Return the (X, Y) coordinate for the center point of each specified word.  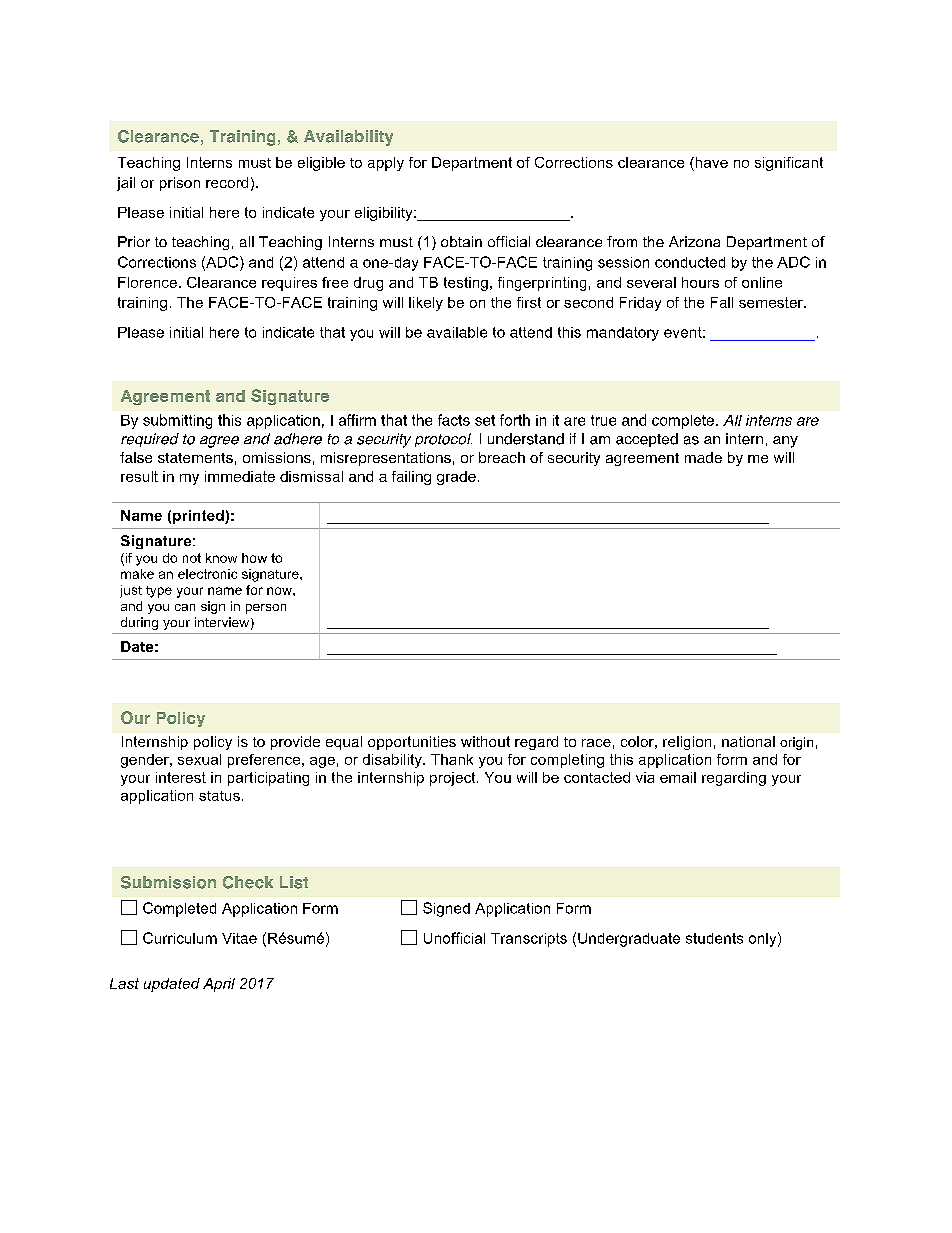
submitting (177, 421)
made (703, 457)
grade (456, 478)
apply (386, 164)
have (710, 162)
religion (687, 743)
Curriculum (180, 938)
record (227, 182)
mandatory (623, 334)
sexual (199, 759)
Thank (452, 759)
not (192, 558)
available (457, 332)
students (714, 938)
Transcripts (529, 940)
